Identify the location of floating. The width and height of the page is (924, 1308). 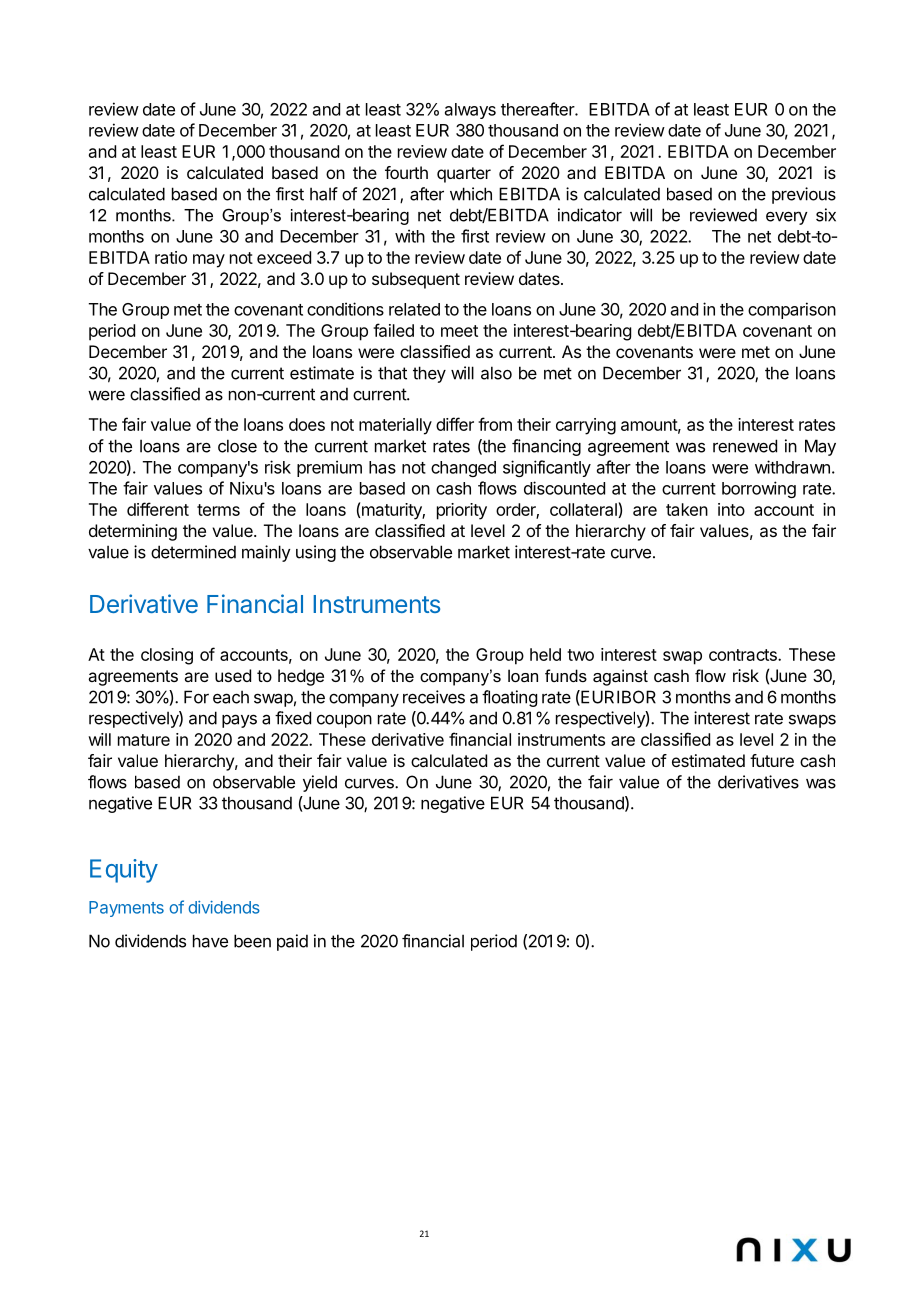
(509, 698).
